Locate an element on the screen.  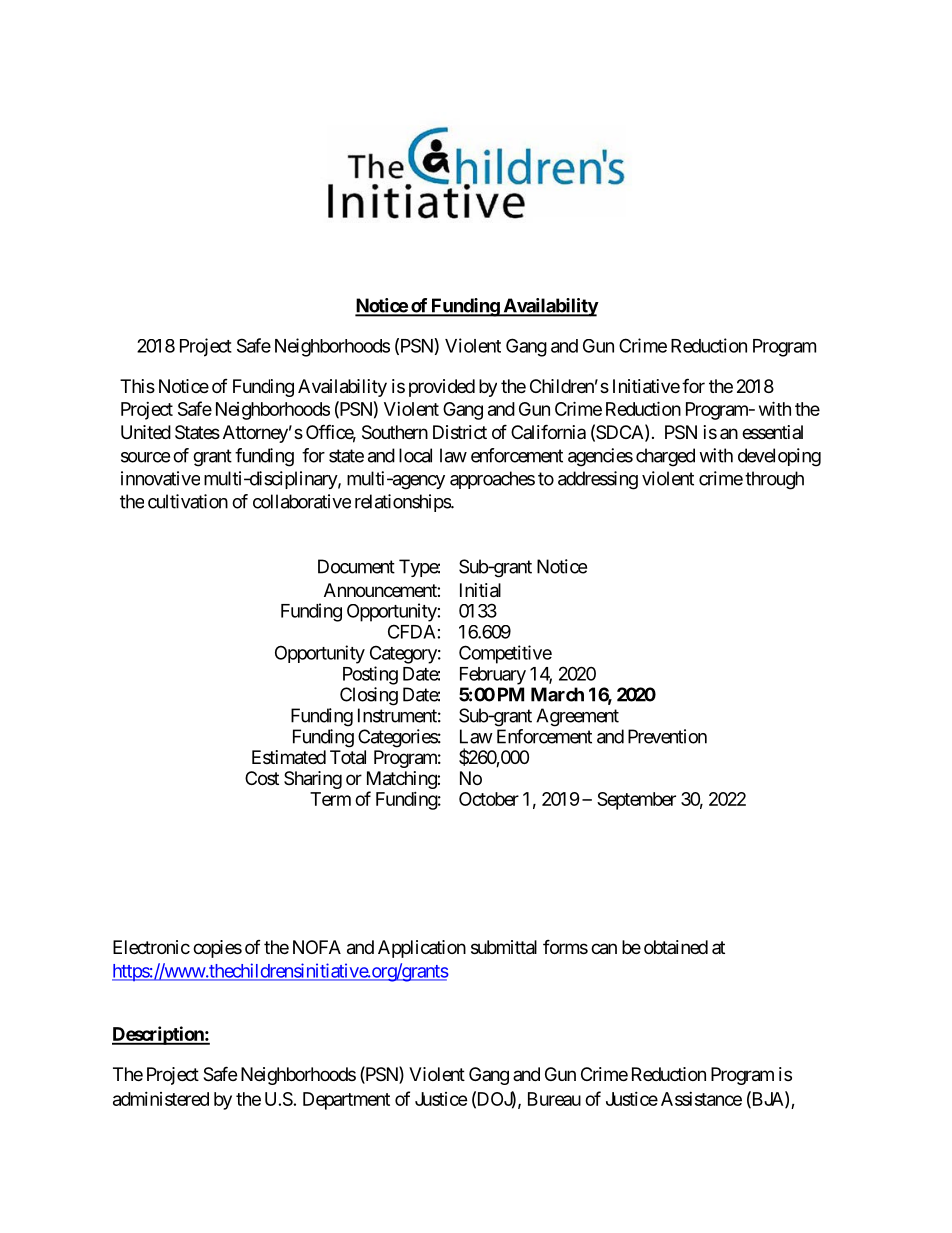
United is located at coordinates (146, 432).
